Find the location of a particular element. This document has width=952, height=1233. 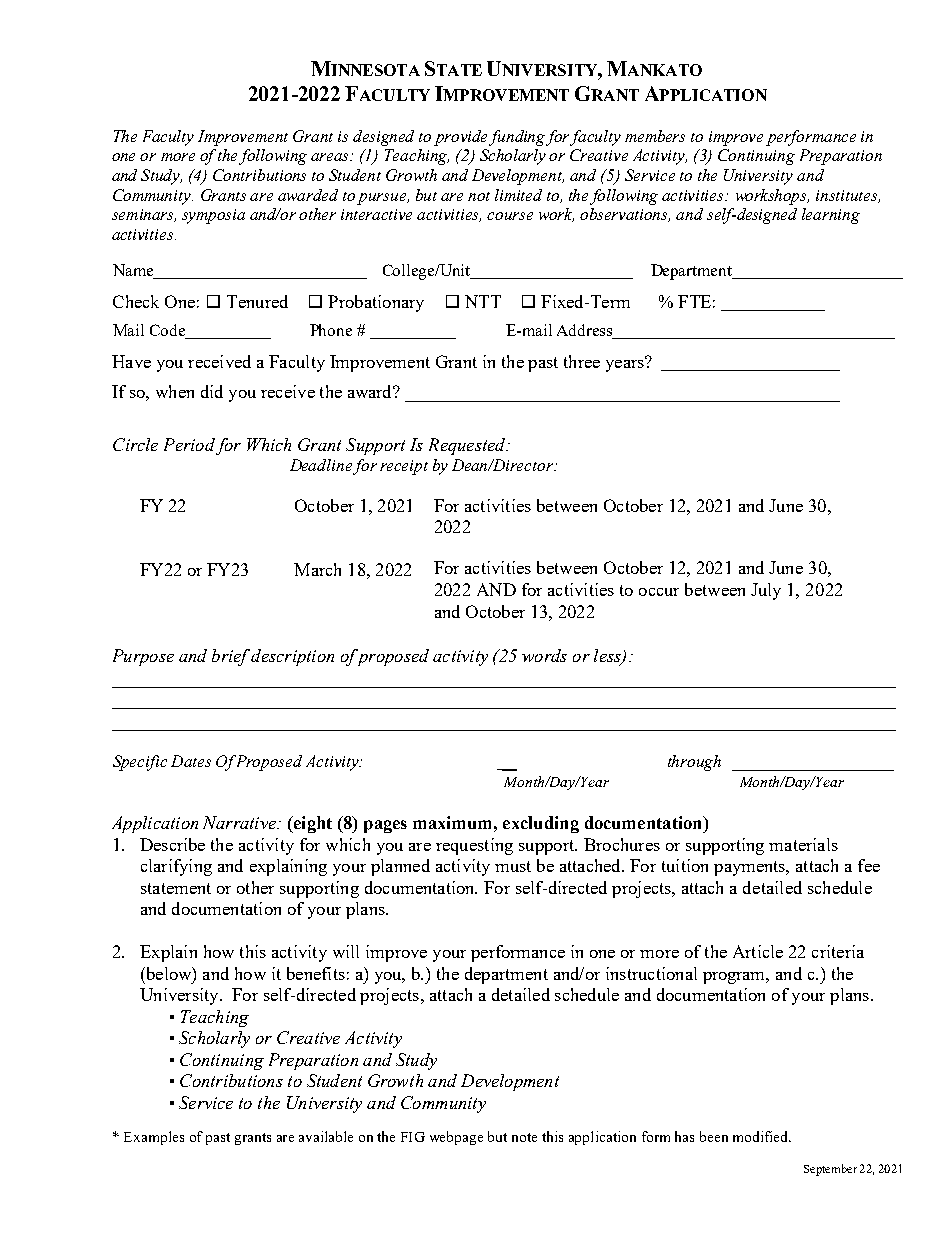

Examples is located at coordinates (154, 1138).
